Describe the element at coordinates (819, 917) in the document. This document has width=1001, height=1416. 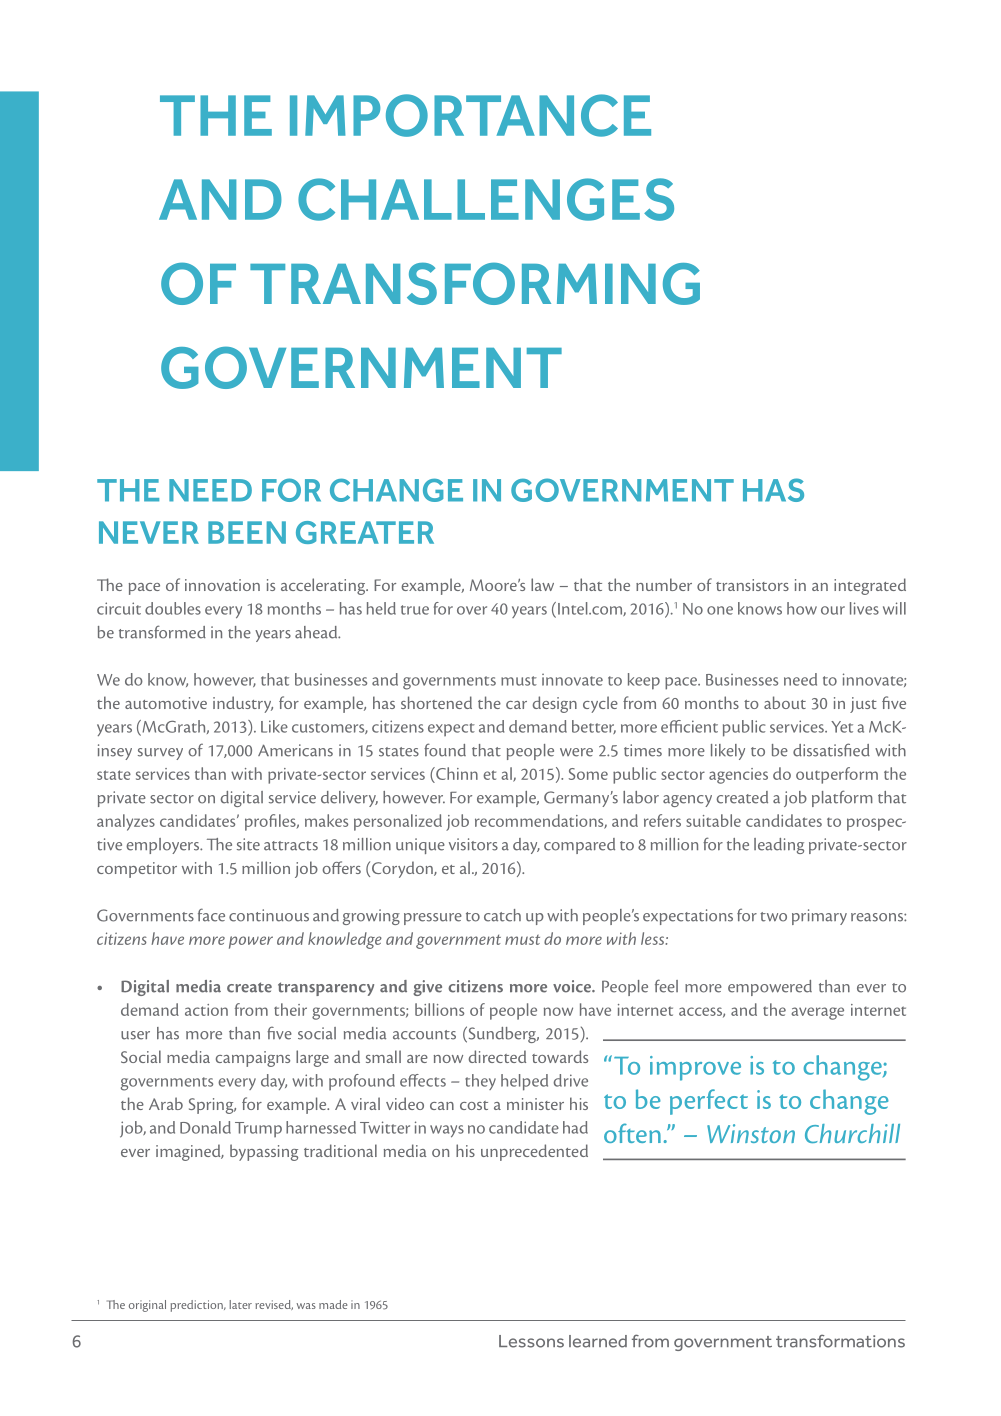
I see `primary` at that location.
